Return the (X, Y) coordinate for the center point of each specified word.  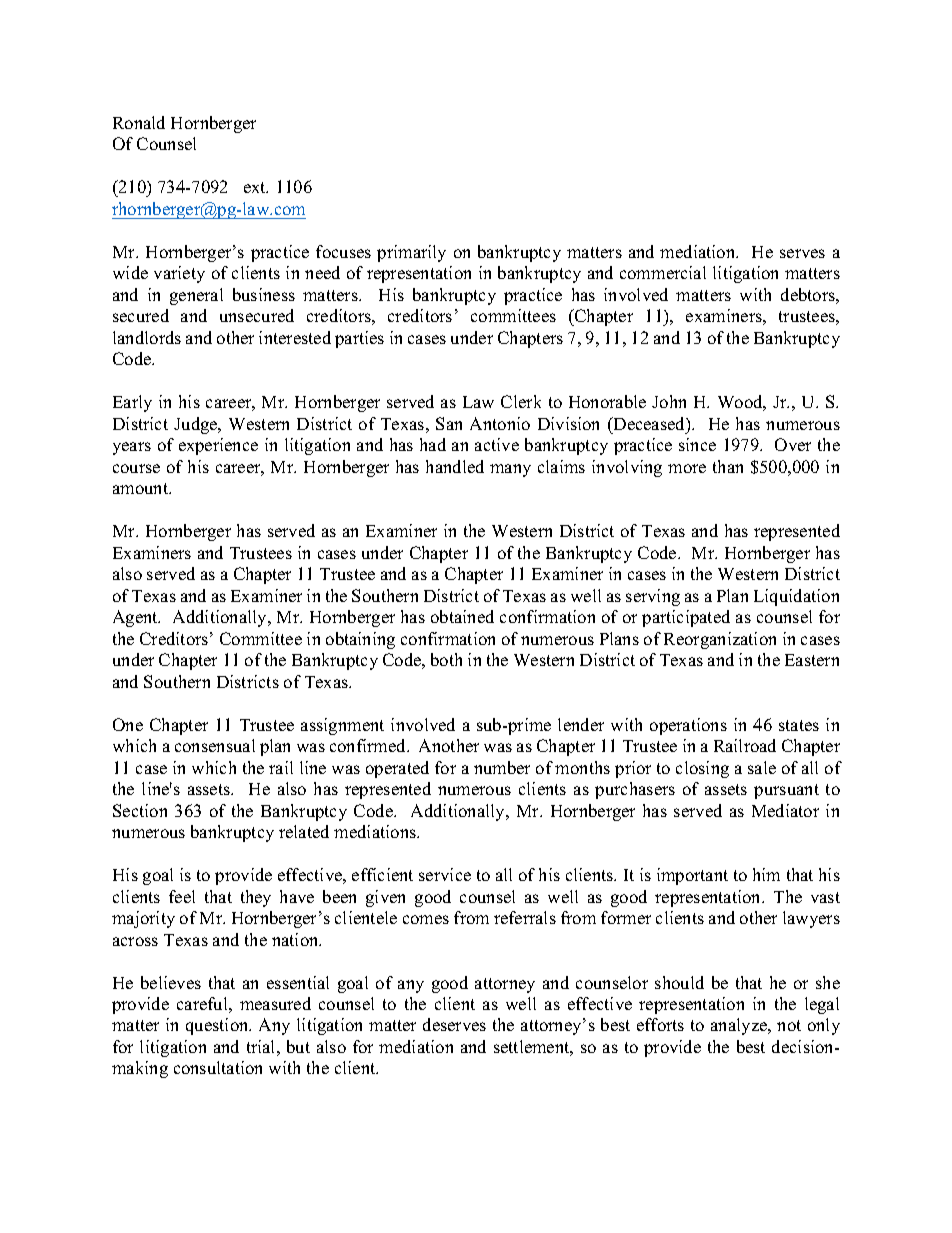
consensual (215, 745)
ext (256, 187)
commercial (663, 272)
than (728, 466)
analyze (740, 1026)
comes (426, 919)
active (497, 444)
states (799, 725)
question (218, 1026)
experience (218, 446)
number (502, 767)
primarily (411, 253)
